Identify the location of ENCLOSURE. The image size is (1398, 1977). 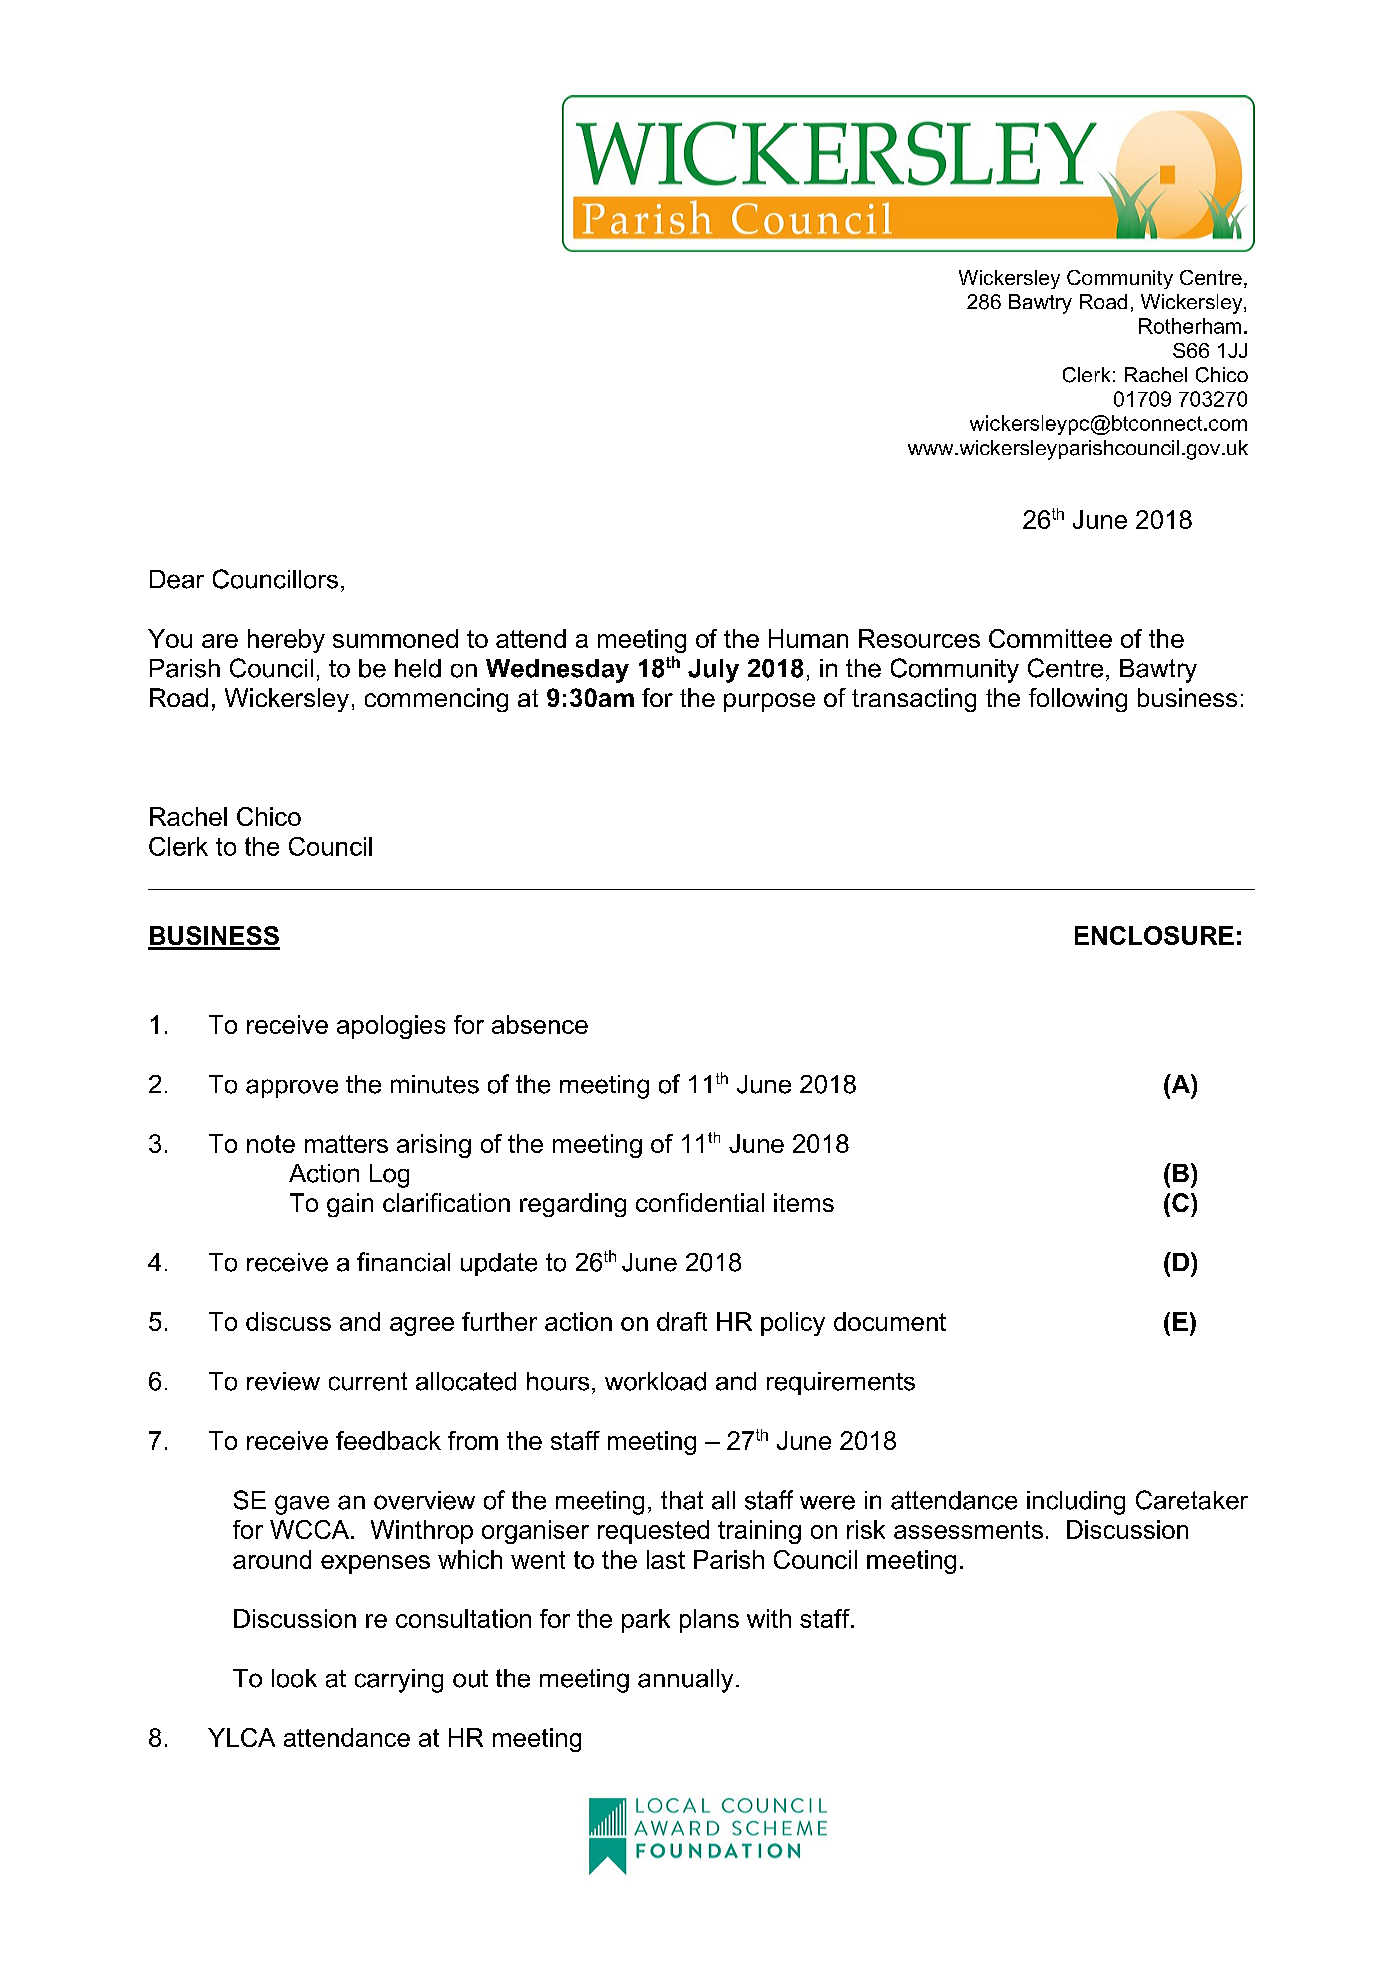
(1154, 935).
